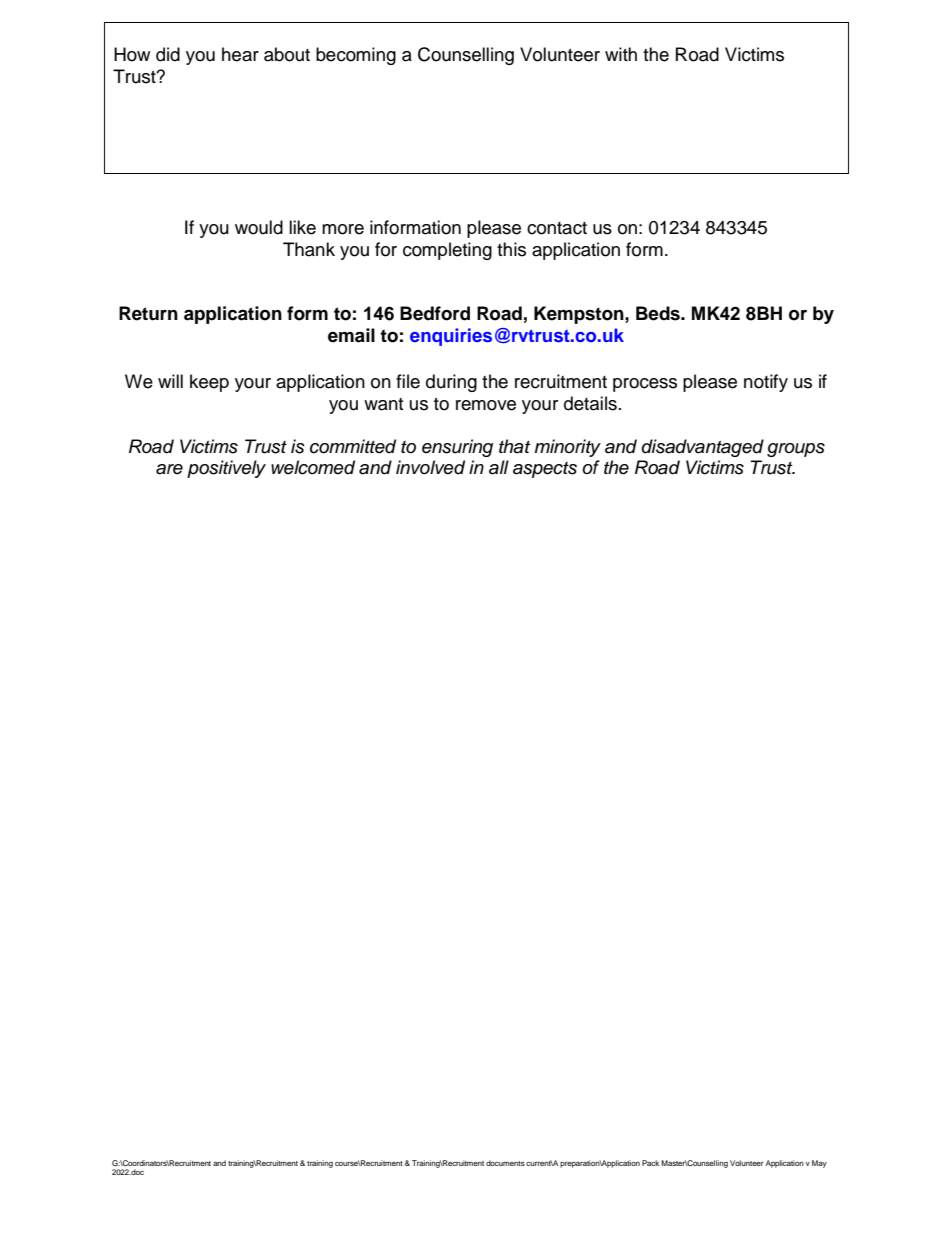  Describe the element at coordinates (240, 54) in the screenshot. I see `hear` at that location.
